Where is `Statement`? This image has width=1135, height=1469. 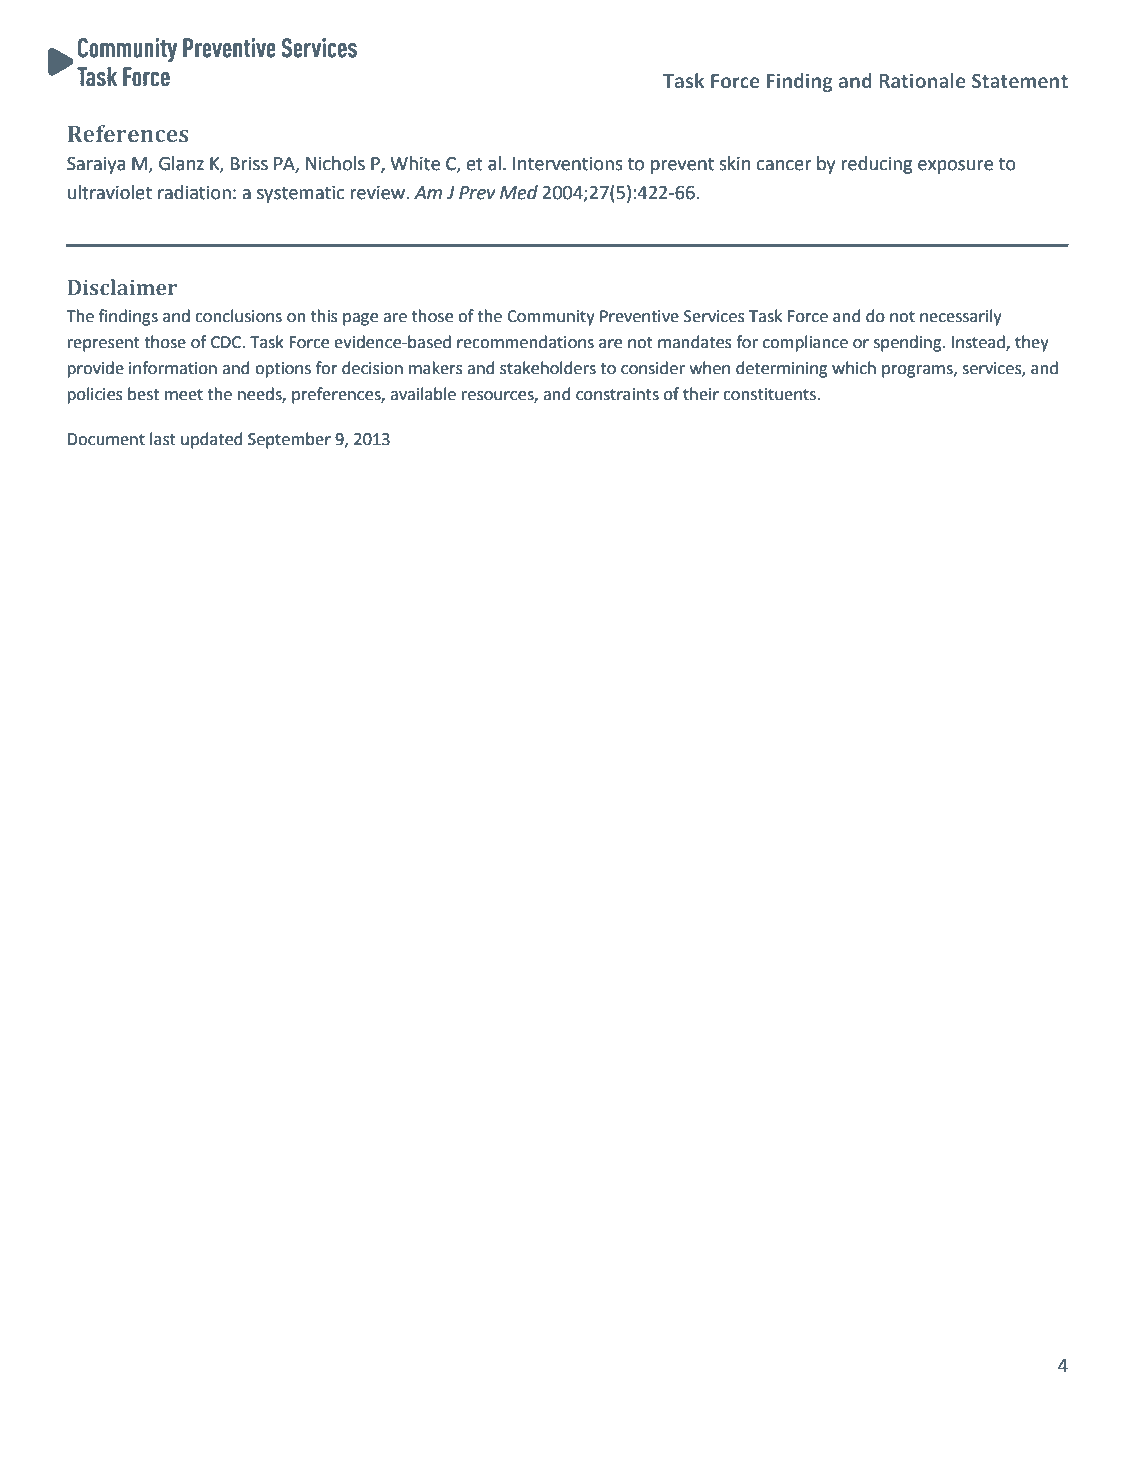
Statement is located at coordinates (1020, 81).
